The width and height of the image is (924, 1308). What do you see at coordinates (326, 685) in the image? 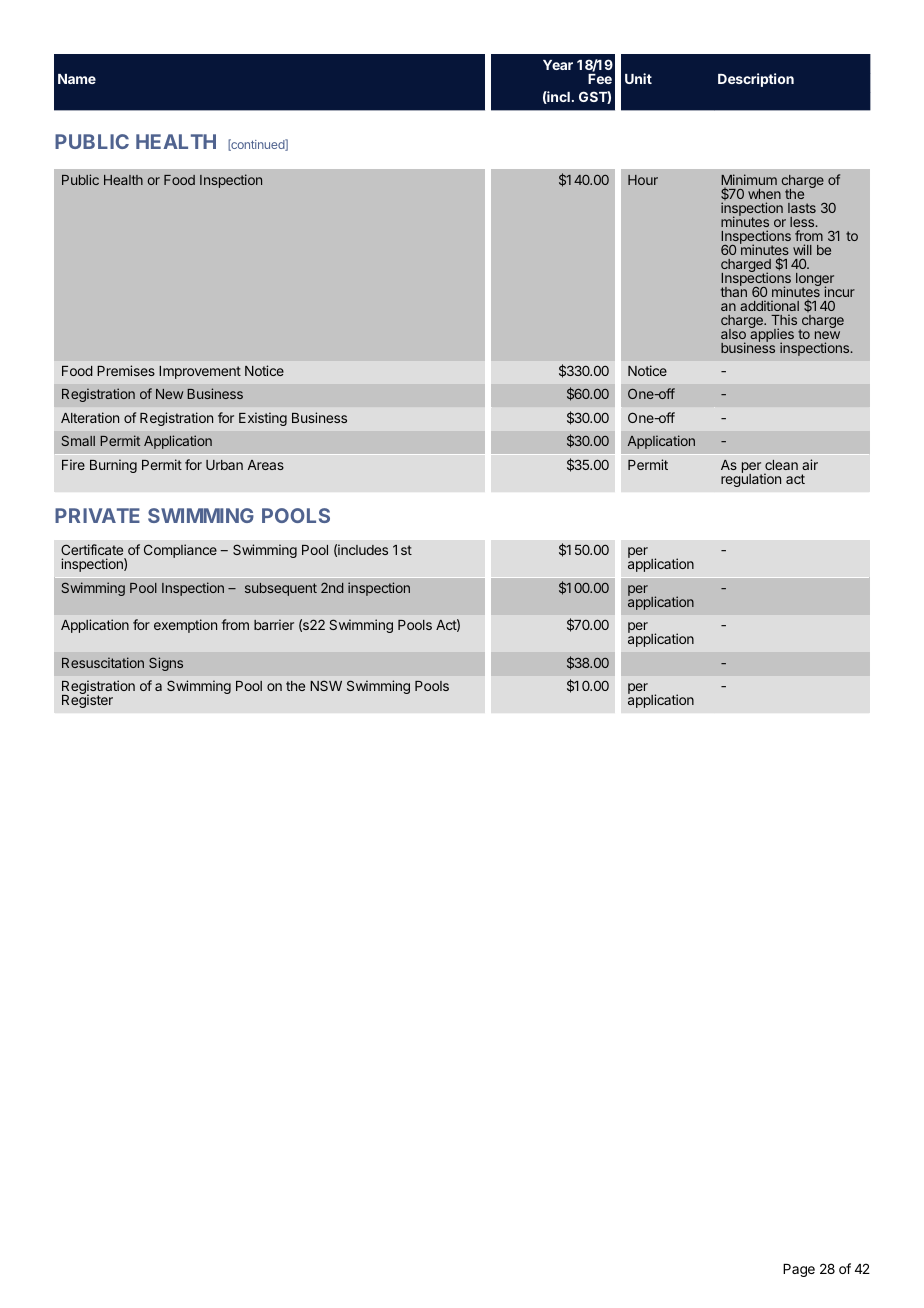
I see `NSW` at bounding box center [326, 685].
